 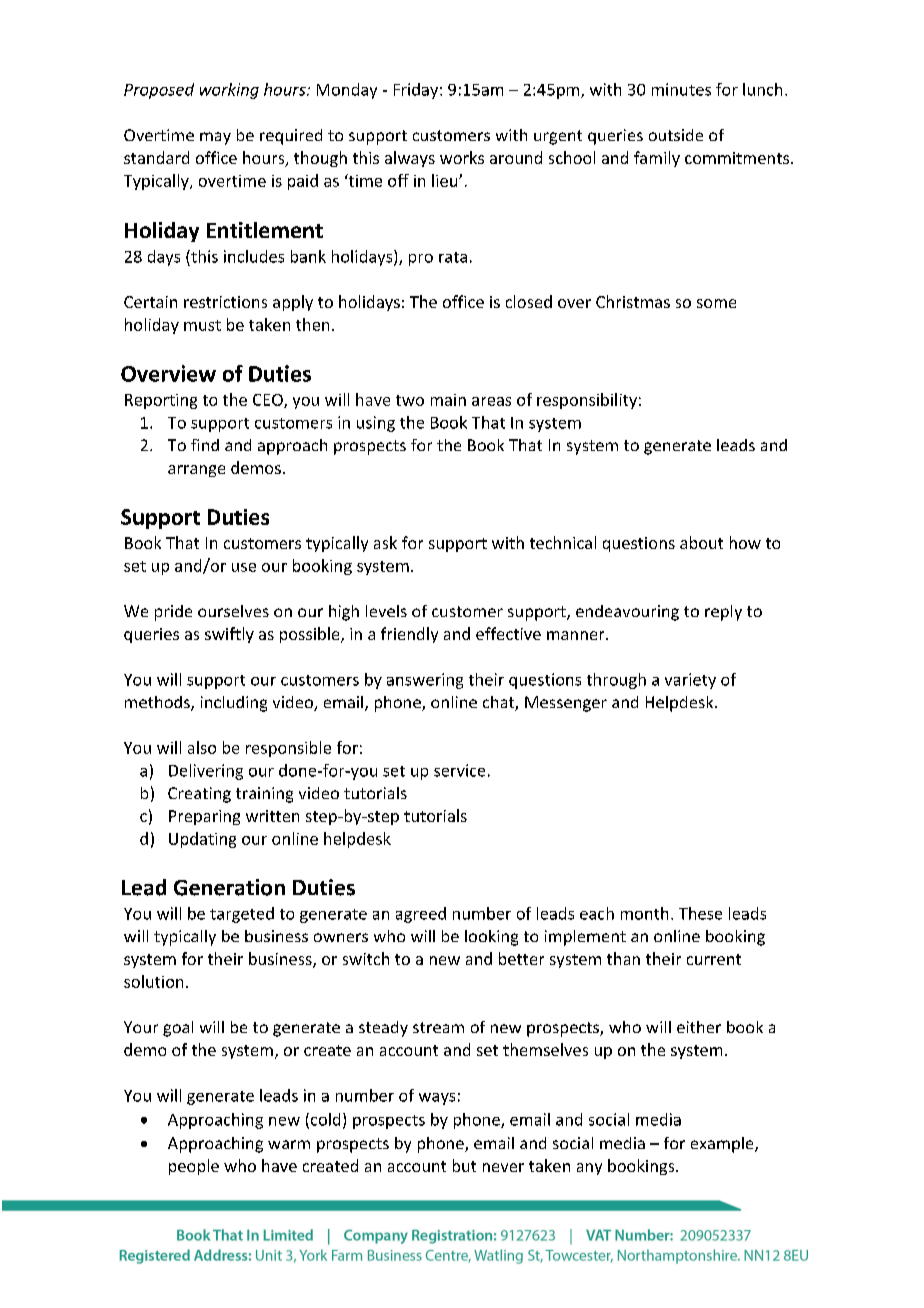 What do you see at coordinates (229, 635) in the screenshot?
I see `swiftly` at bounding box center [229, 635].
